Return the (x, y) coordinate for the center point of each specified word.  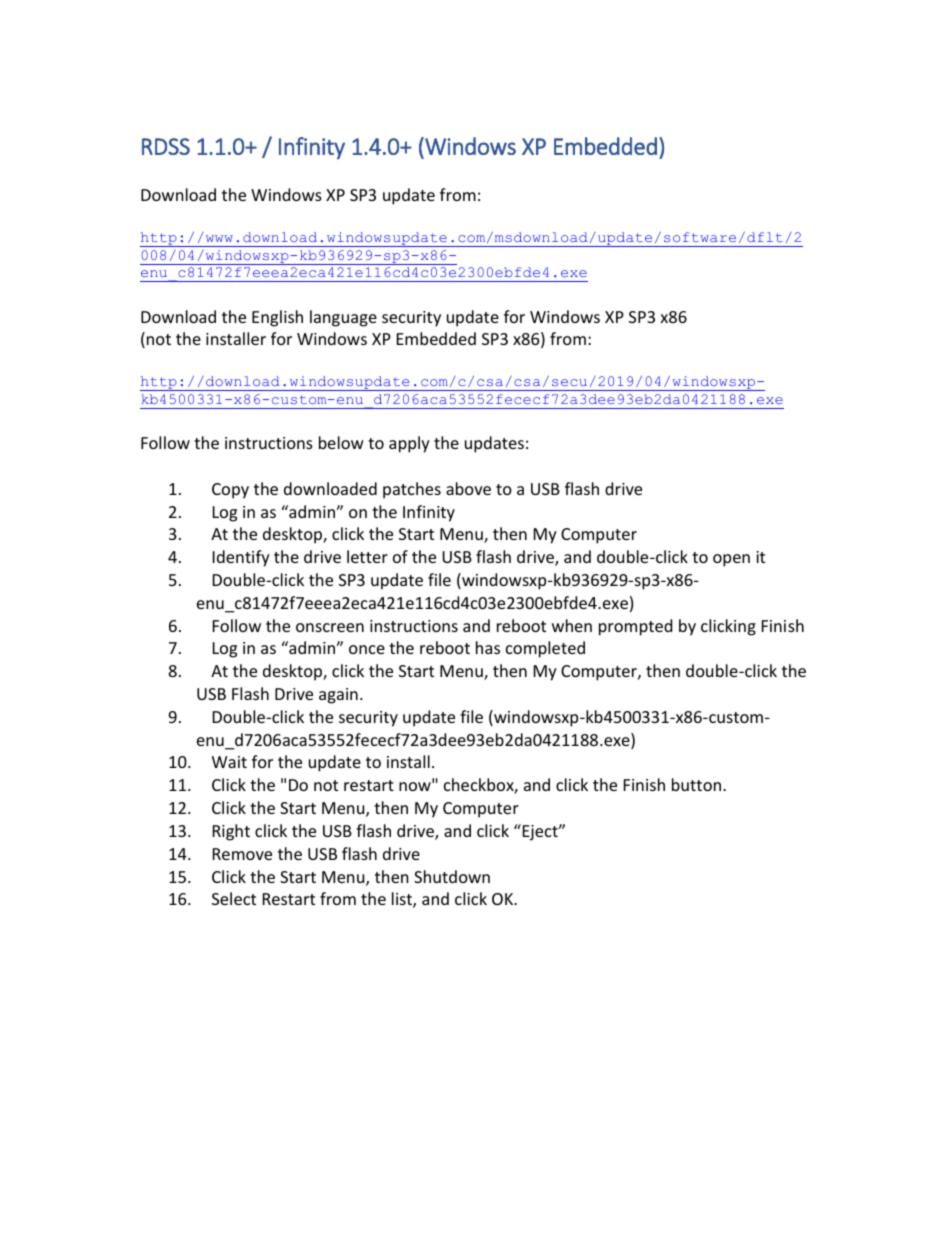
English (277, 318)
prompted (635, 627)
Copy (230, 491)
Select (234, 898)
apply (409, 444)
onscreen (330, 627)
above (468, 488)
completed (545, 649)
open (731, 560)
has (488, 647)
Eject (540, 832)
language (343, 318)
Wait (229, 762)
